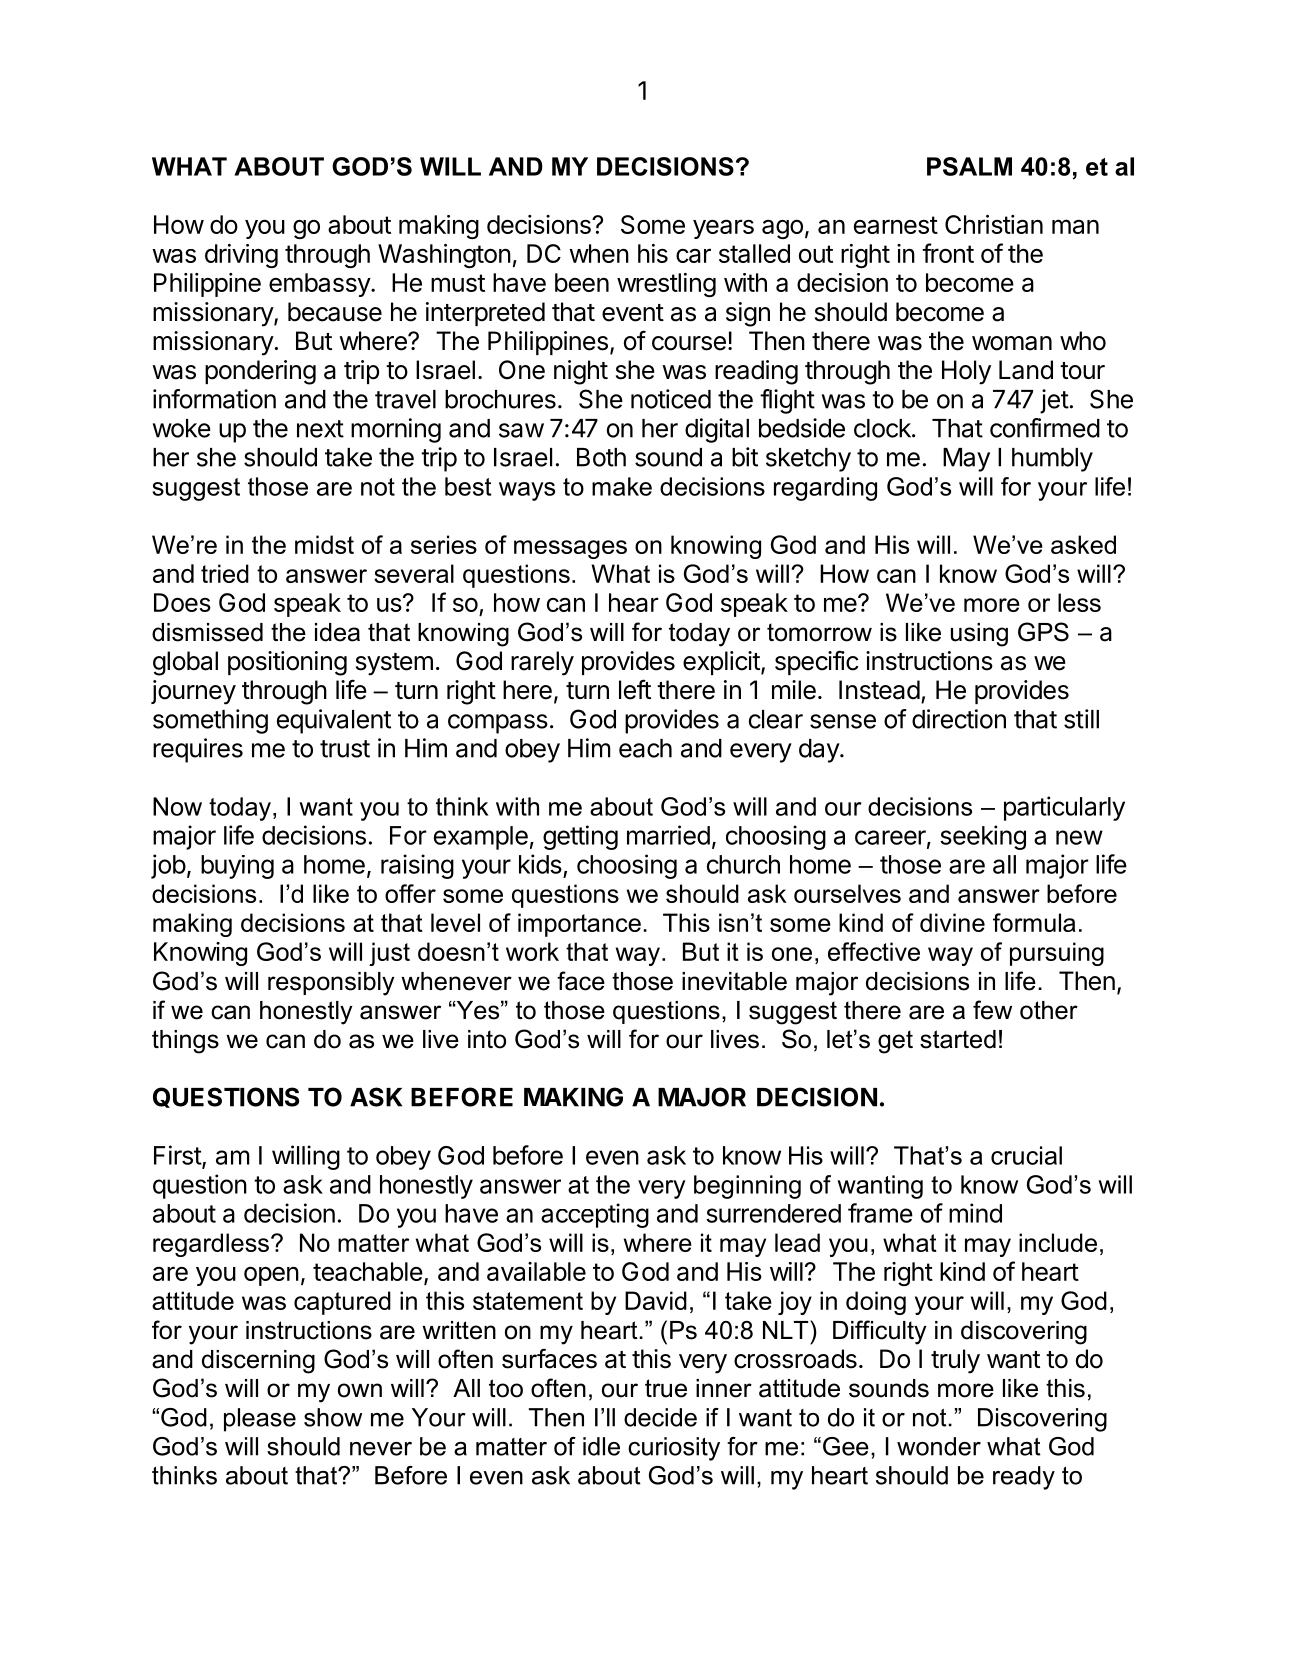 The height and width of the screenshot is (1669, 1289). Describe the element at coordinates (241, 256) in the screenshot. I see `driving` at that location.
